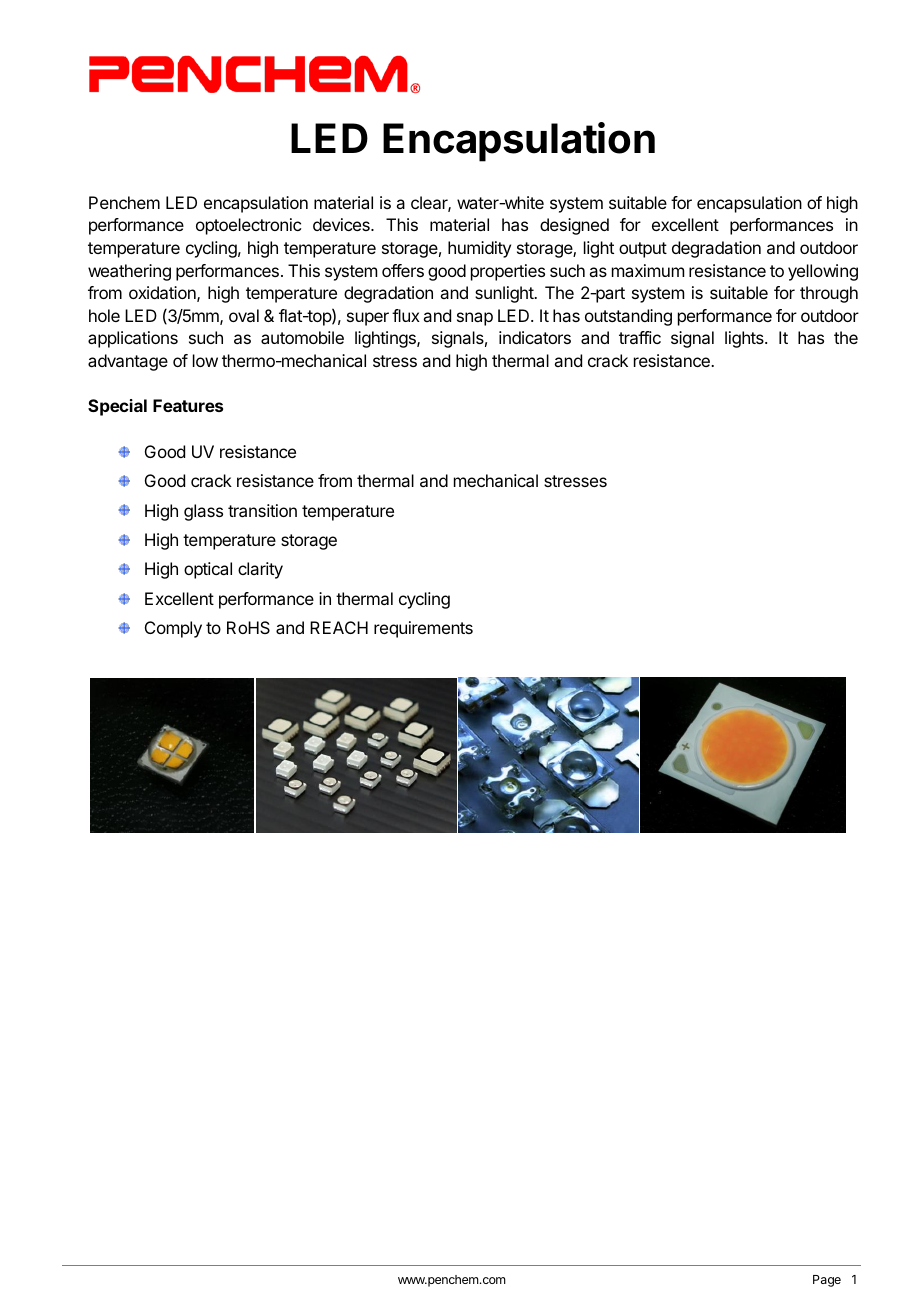 The height and width of the screenshot is (1308, 924). I want to click on Comply, so click(173, 629).
